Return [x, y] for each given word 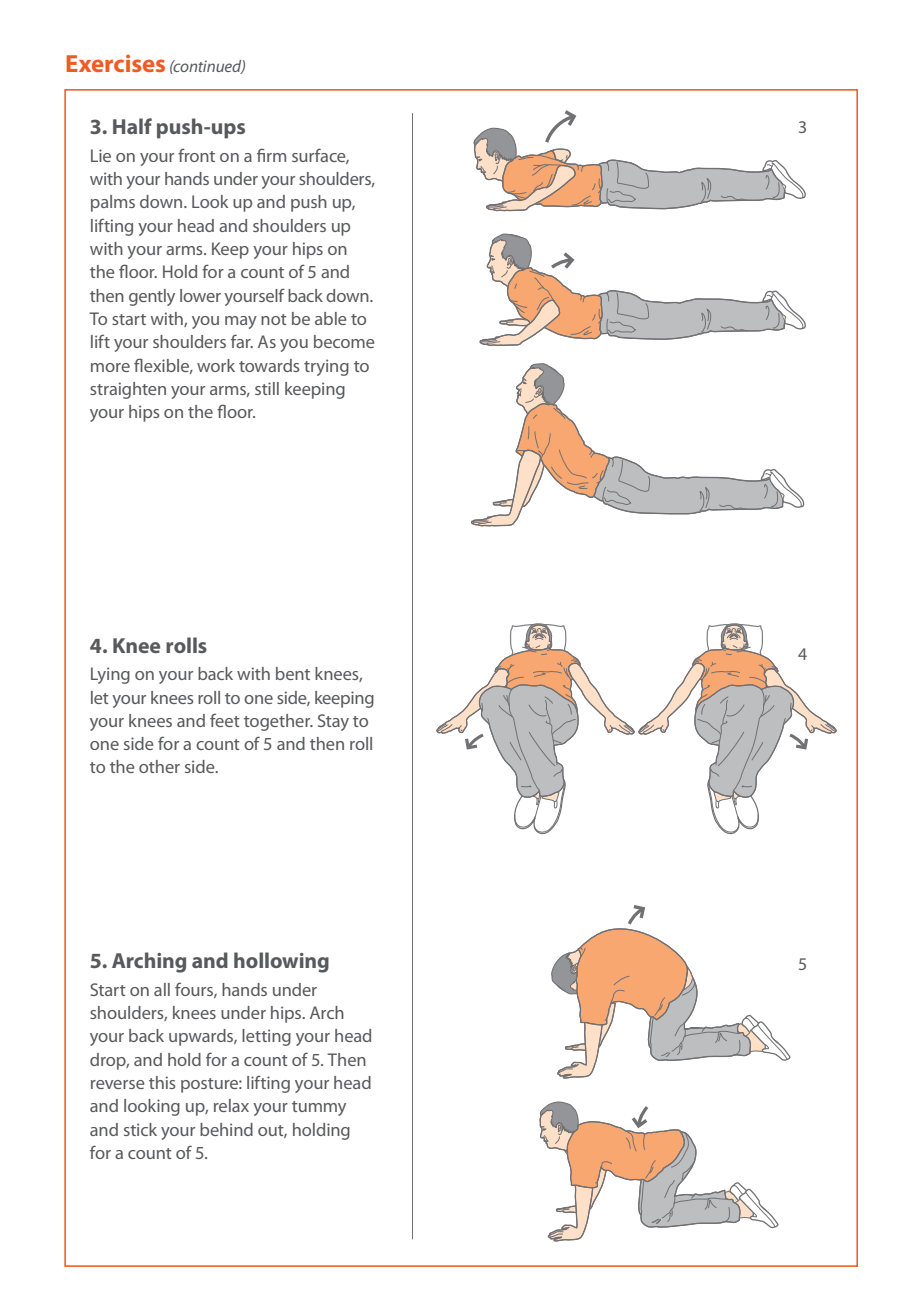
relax [231, 1105]
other [159, 766]
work [216, 365]
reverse [118, 1084]
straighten [128, 390]
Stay [333, 722]
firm [271, 155]
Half [132, 126]
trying [326, 367]
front [196, 155]
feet [225, 720]
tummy [319, 1108]
